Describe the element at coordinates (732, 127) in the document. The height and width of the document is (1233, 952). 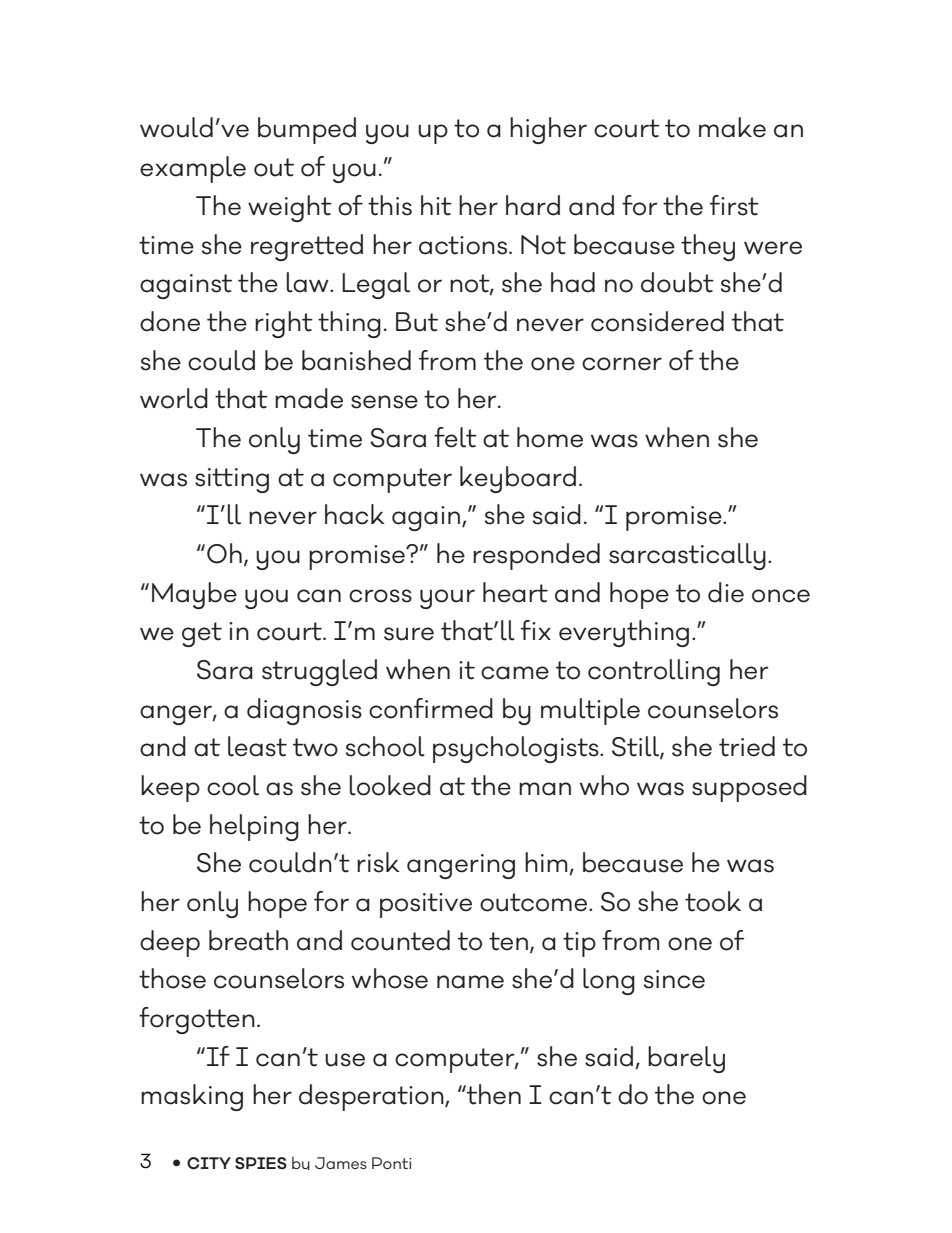
I see `make` at that location.
